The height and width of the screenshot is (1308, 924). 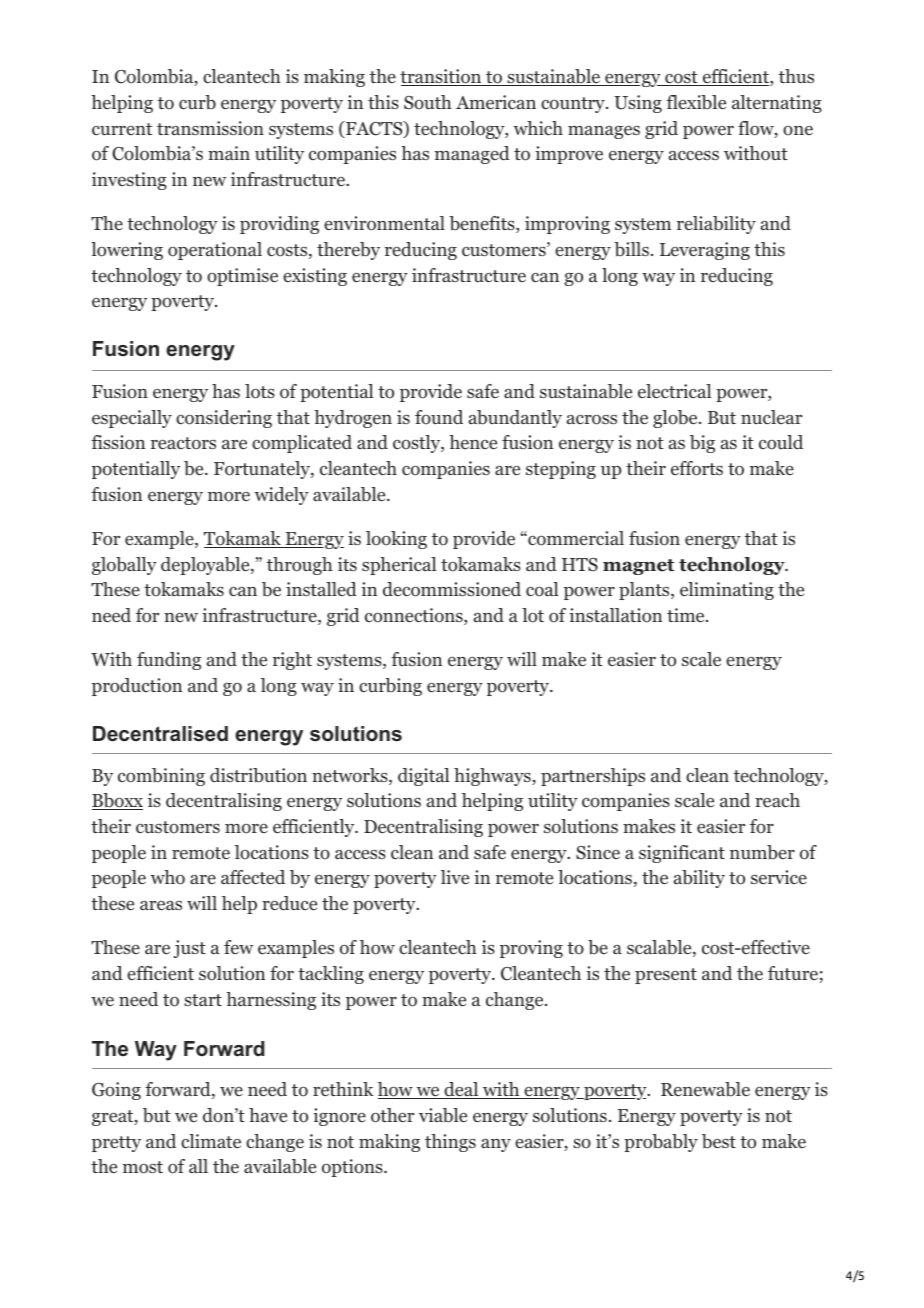 What do you see at coordinates (473, 442) in the screenshot?
I see `hence` at bounding box center [473, 442].
